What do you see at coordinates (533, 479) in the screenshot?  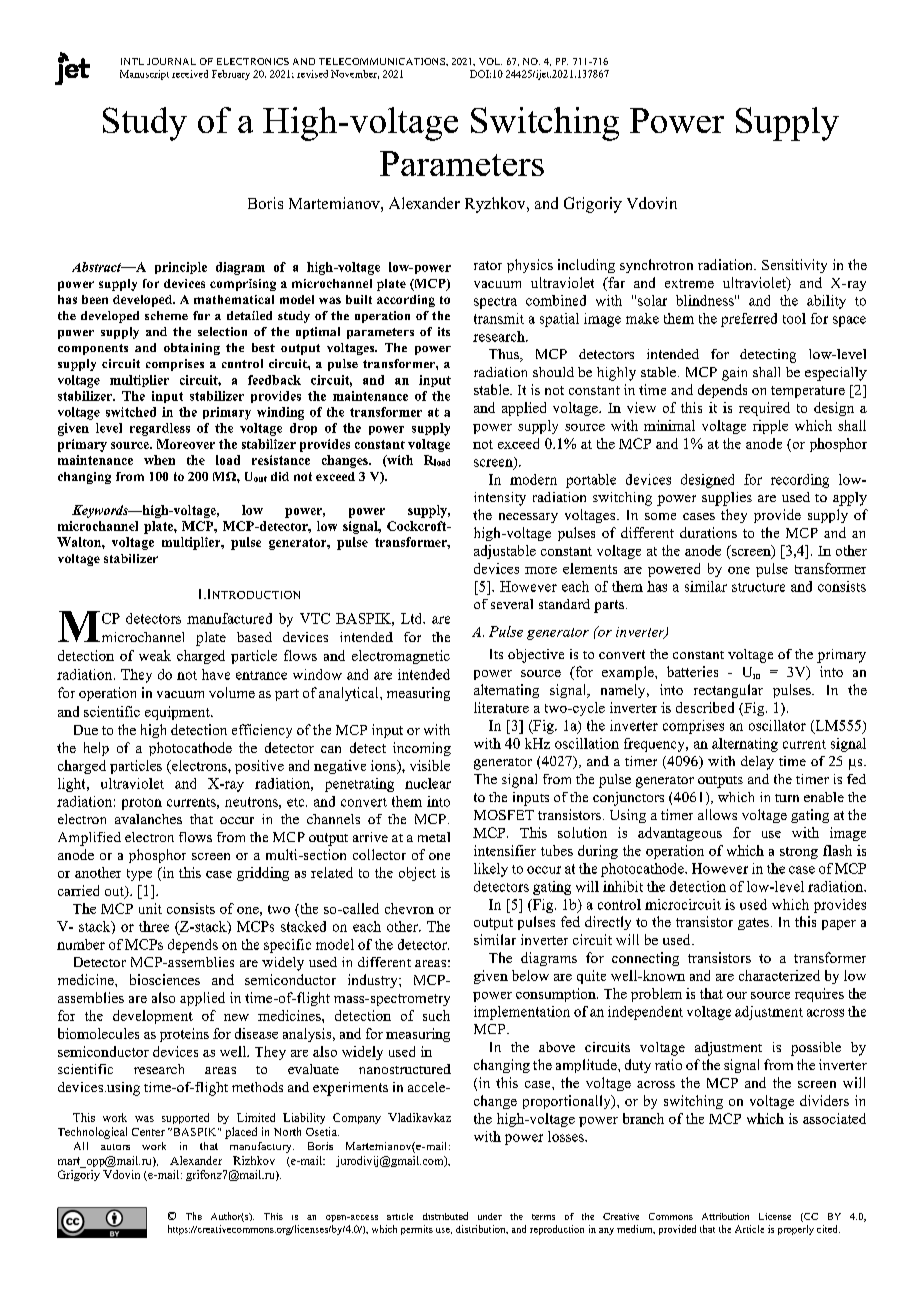 I see `modern` at bounding box center [533, 479].
